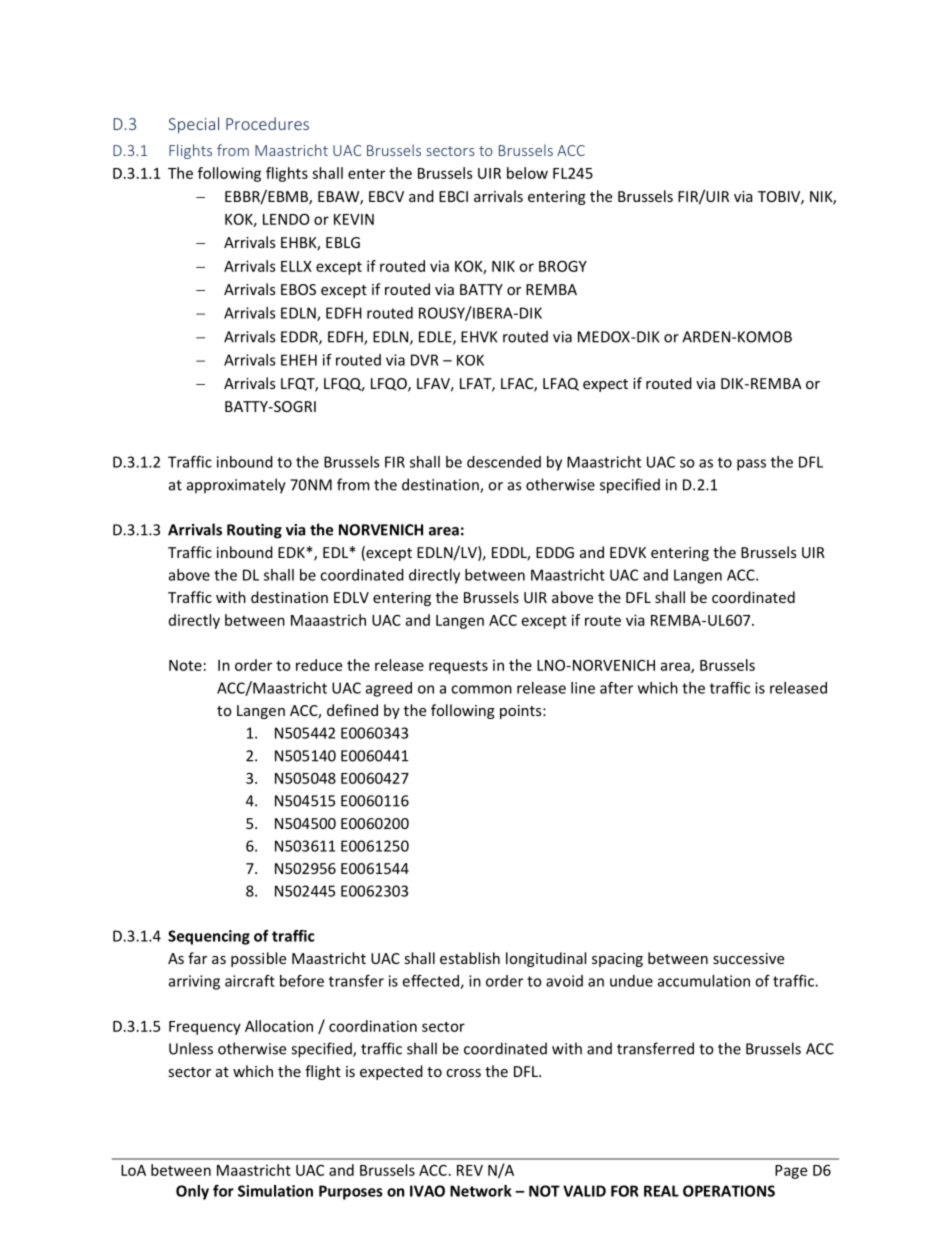 This screenshot has height=1233, width=952. What do you see at coordinates (254, 531) in the screenshot?
I see `Routing` at bounding box center [254, 531].
